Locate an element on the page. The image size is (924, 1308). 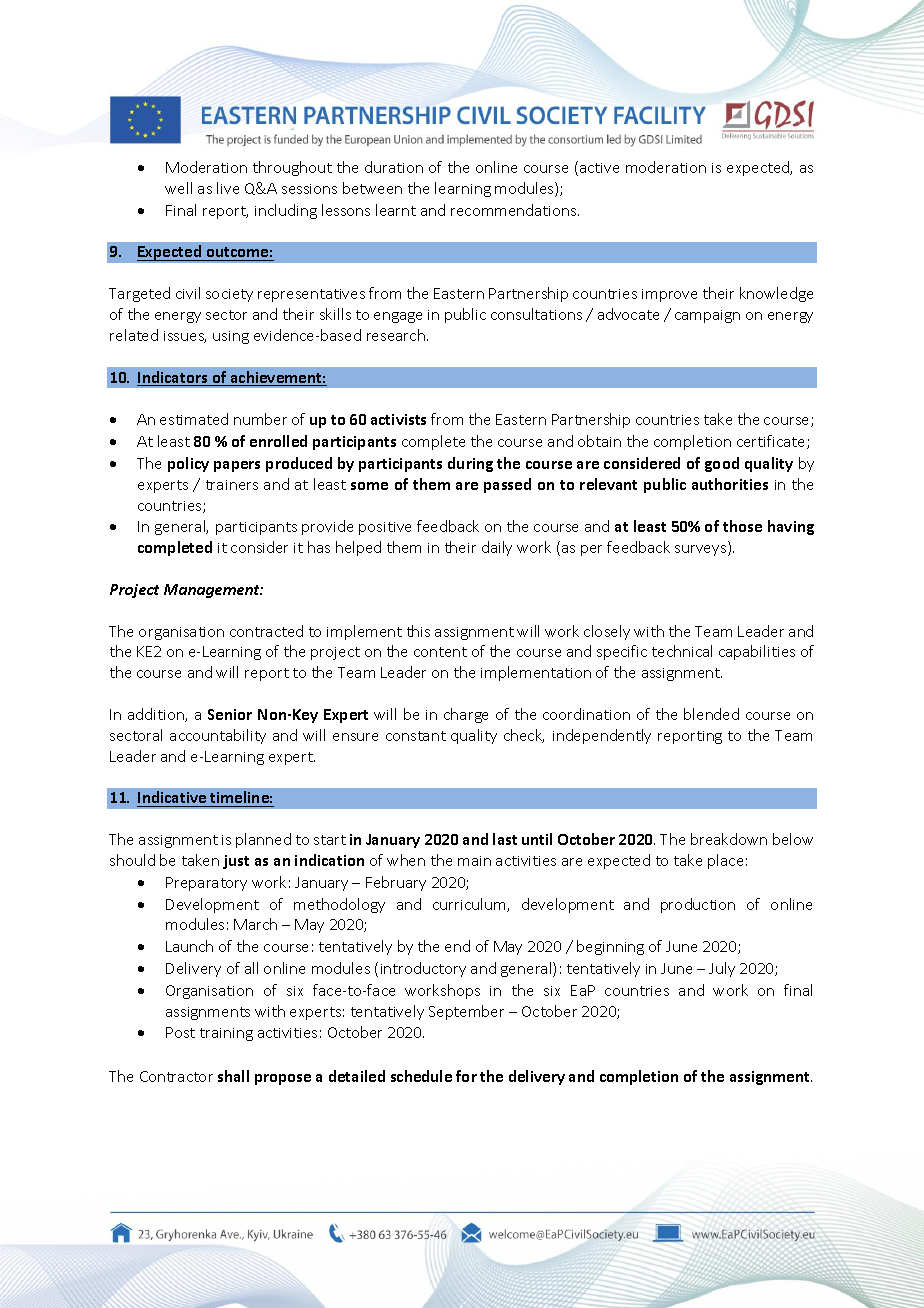
well is located at coordinates (178, 188).
